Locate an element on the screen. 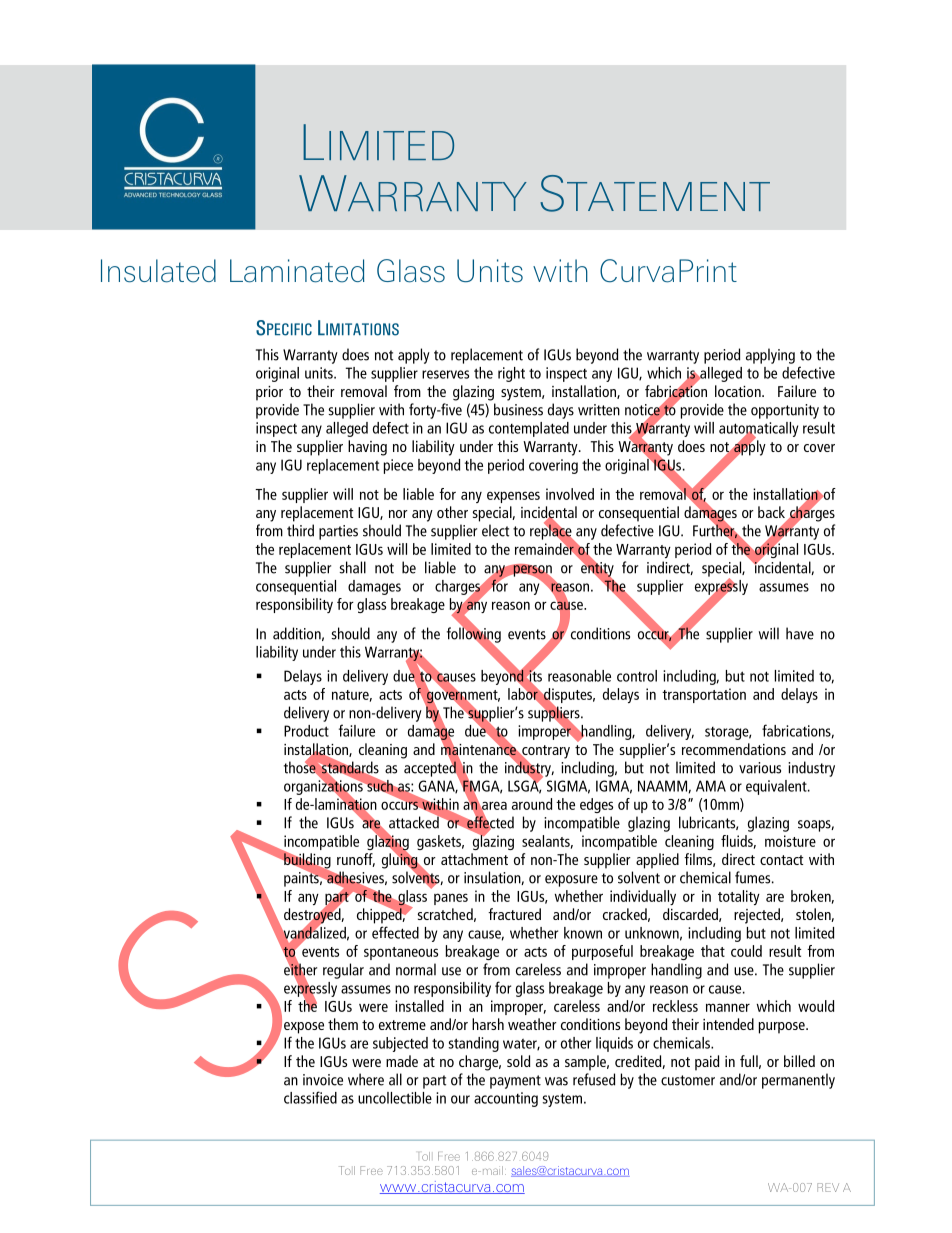 This screenshot has height=1233, width=952. location is located at coordinates (739, 391).
